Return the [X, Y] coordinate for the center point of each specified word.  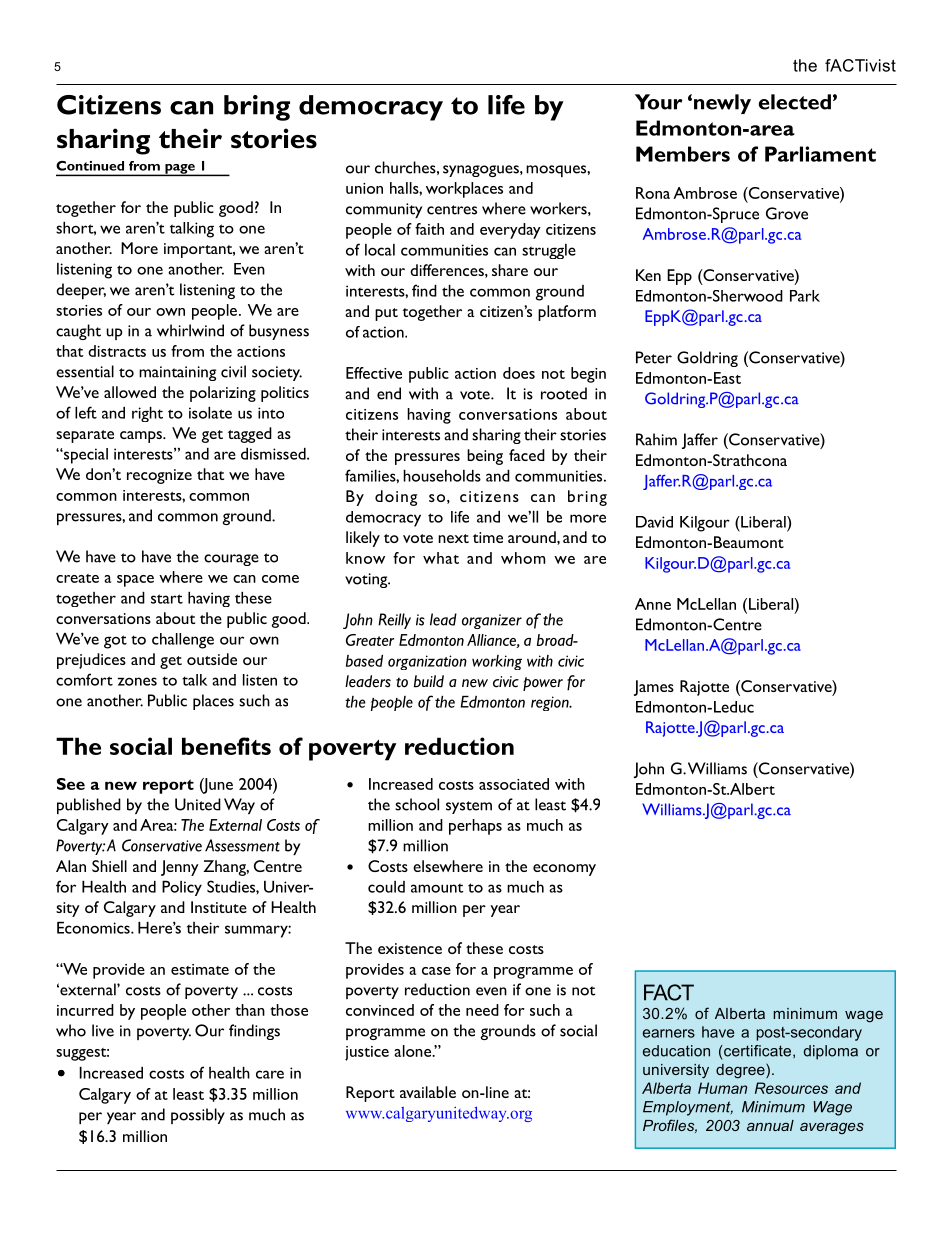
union [364, 188]
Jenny [180, 868]
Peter [654, 357]
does [519, 373]
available [428, 1092]
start [167, 599]
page [180, 170]
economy [564, 870]
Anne [653, 604]
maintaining [177, 373]
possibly [198, 1116]
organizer [492, 621]
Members [683, 154]
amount [437, 888]
